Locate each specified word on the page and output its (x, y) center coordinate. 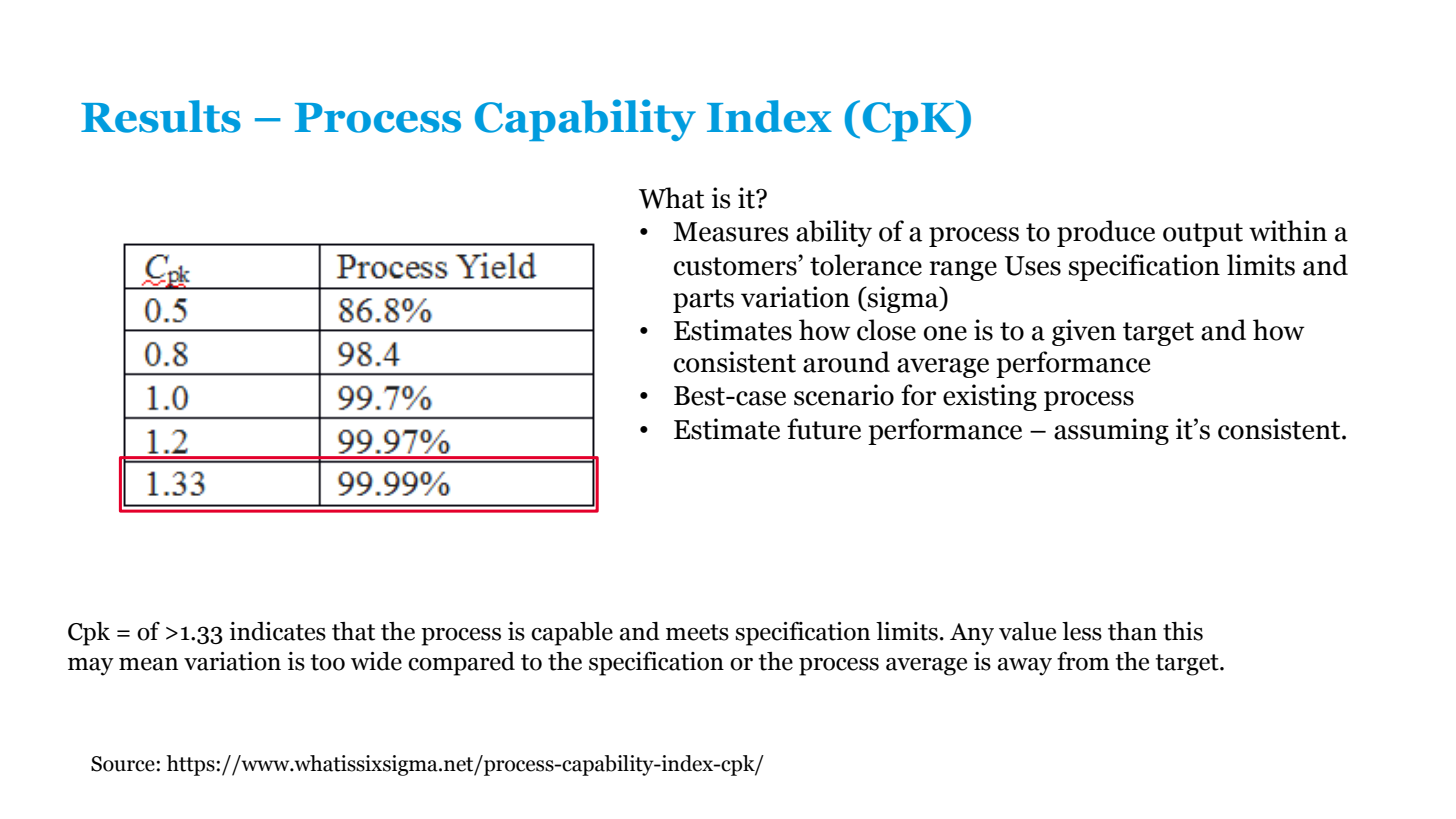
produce (1106, 233)
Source (123, 764)
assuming (1111, 431)
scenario (844, 395)
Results (161, 116)
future (824, 429)
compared (461, 664)
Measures (731, 232)
